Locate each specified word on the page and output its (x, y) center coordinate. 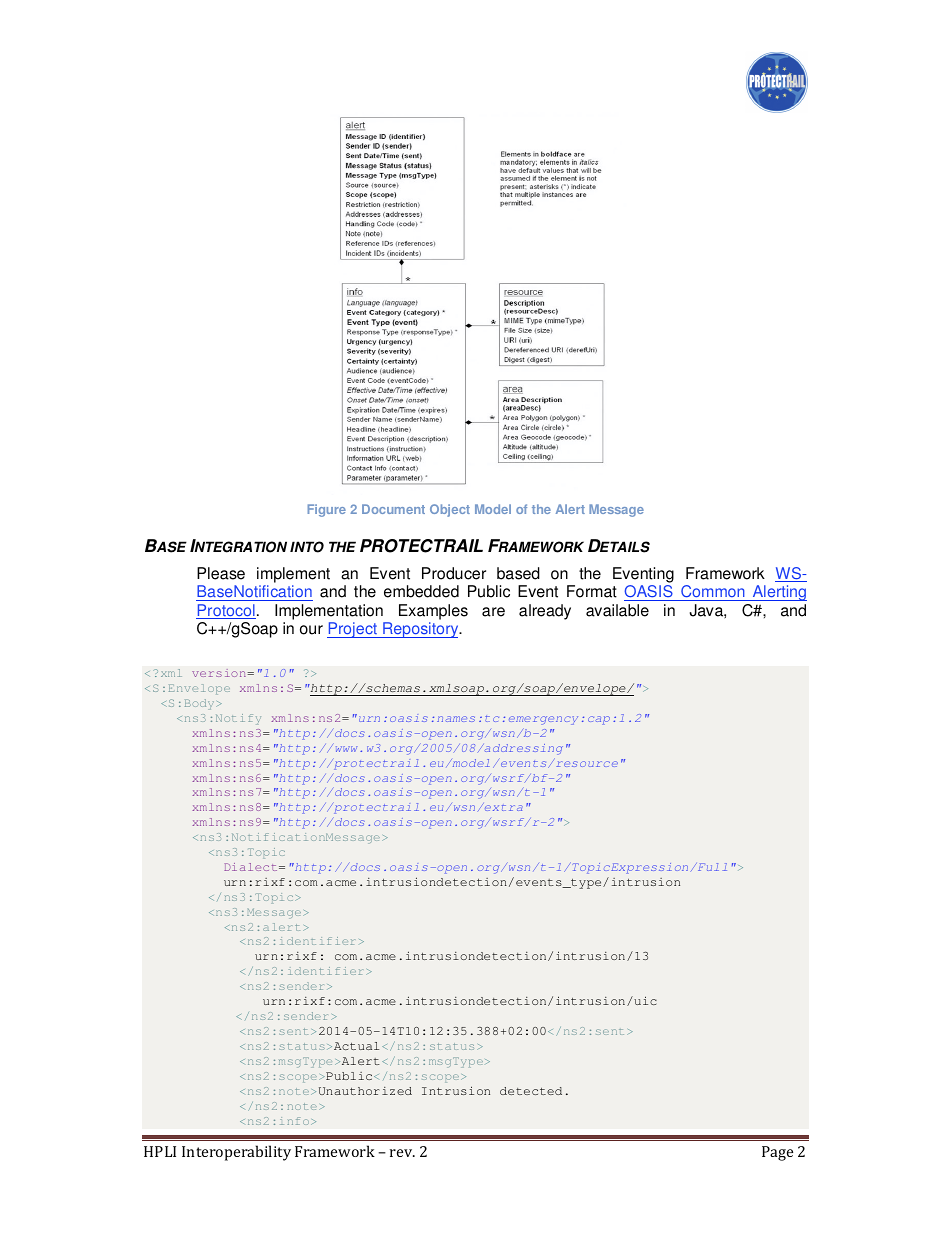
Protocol (226, 611)
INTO (307, 547)
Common (713, 593)
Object (450, 510)
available (617, 610)
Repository (421, 630)
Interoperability (236, 1153)
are (493, 612)
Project (353, 630)
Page (777, 1153)
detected (531, 1091)
